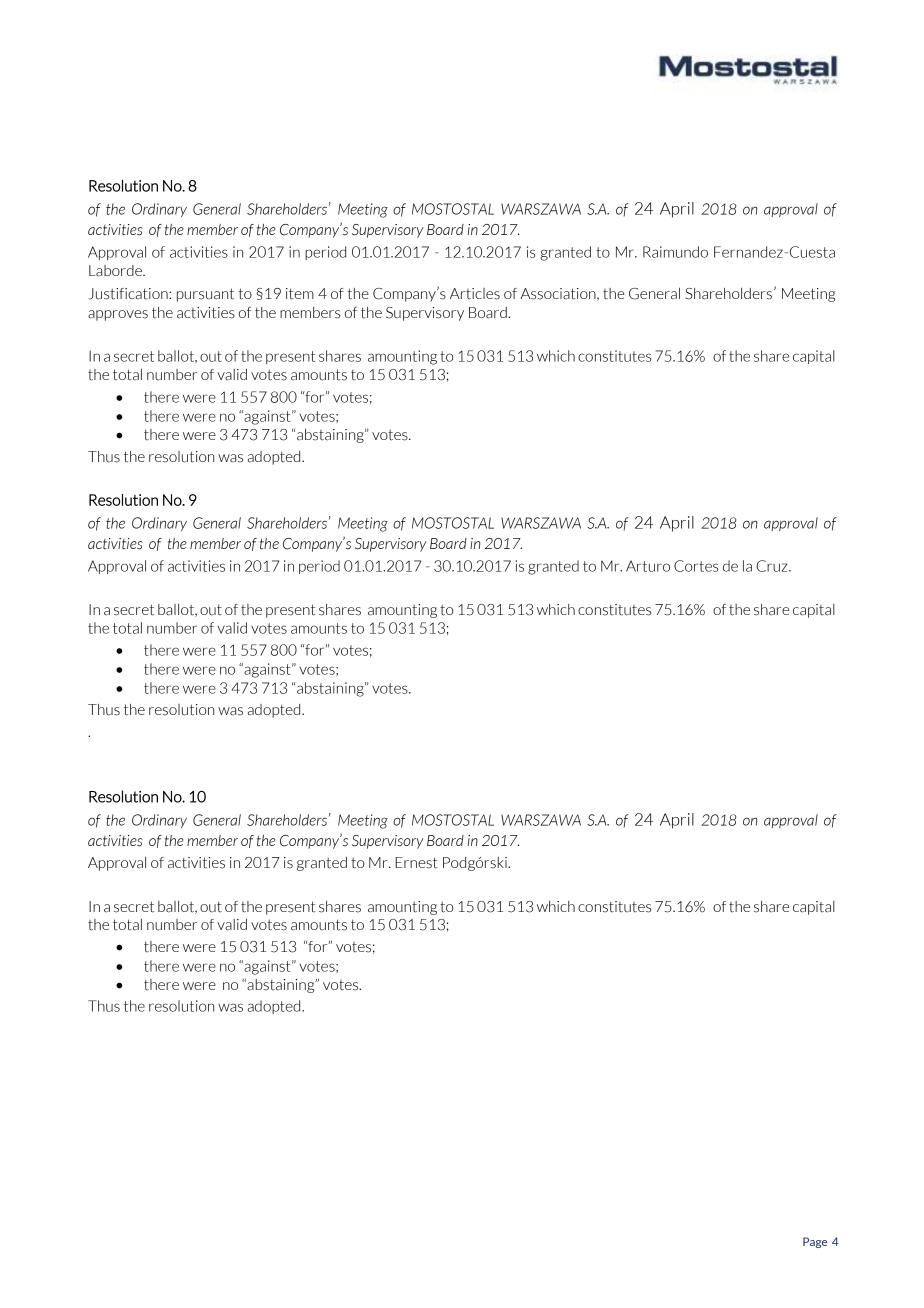 The image size is (924, 1308). What do you see at coordinates (129, 294) in the screenshot?
I see `Justification` at bounding box center [129, 294].
